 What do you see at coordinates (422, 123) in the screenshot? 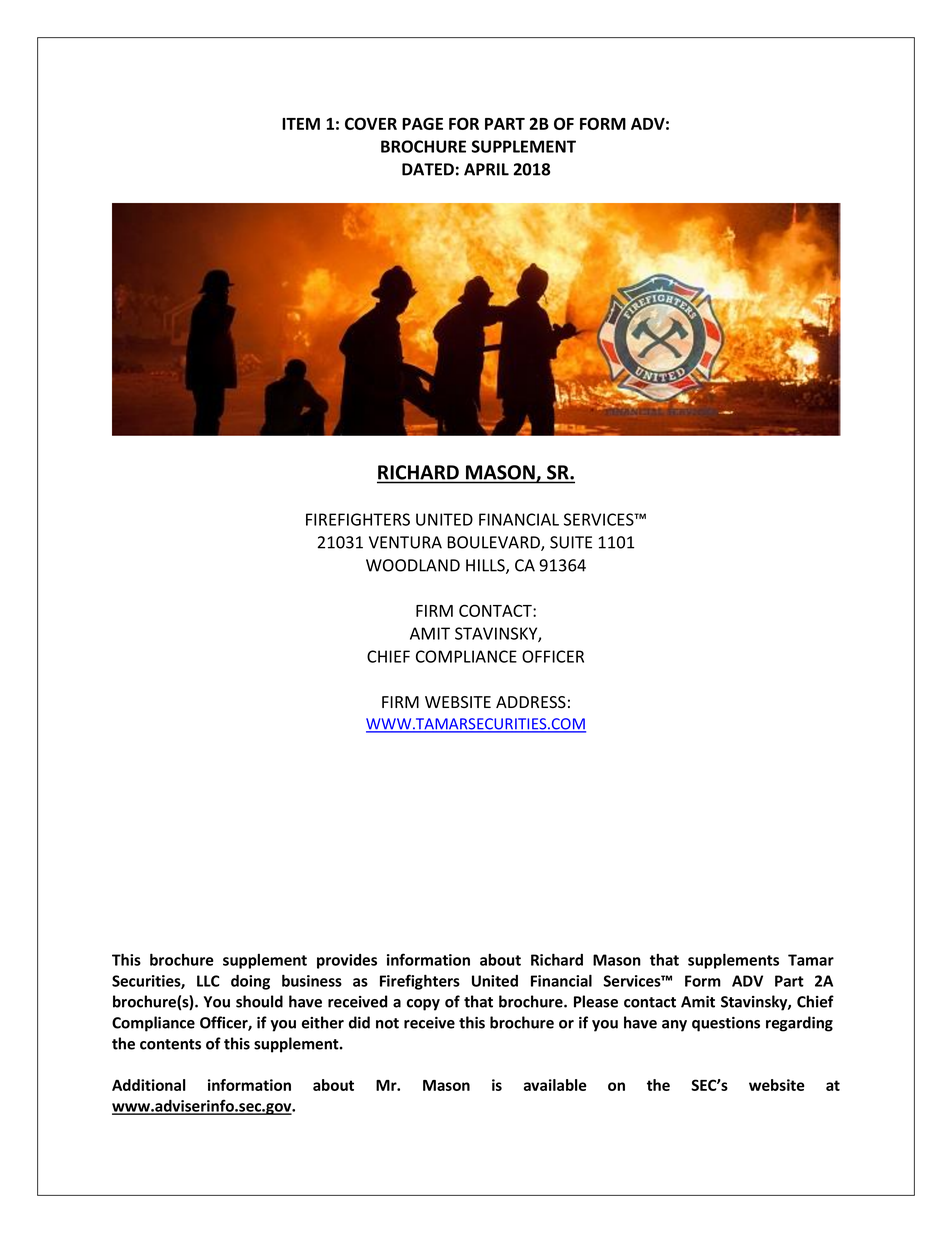
I see `PAGE` at bounding box center [422, 123].
